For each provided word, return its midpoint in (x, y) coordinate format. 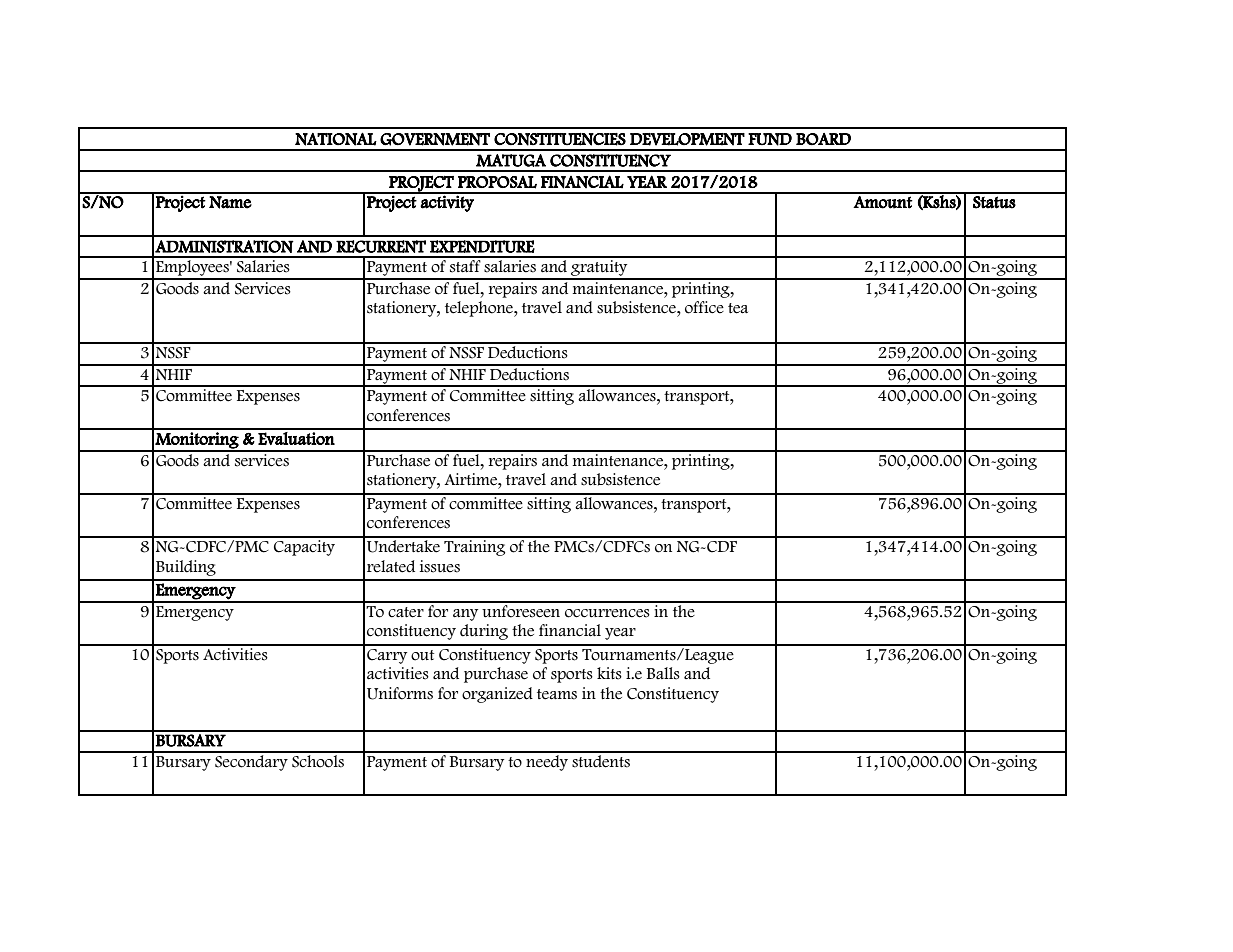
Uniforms (400, 693)
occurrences (607, 613)
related (391, 566)
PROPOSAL (497, 182)
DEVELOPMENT (687, 139)
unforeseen (521, 610)
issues (440, 566)
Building (186, 568)
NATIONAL (336, 139)
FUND (770, 139)
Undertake (404, 545)
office (704, 307)
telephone (480, 309)
